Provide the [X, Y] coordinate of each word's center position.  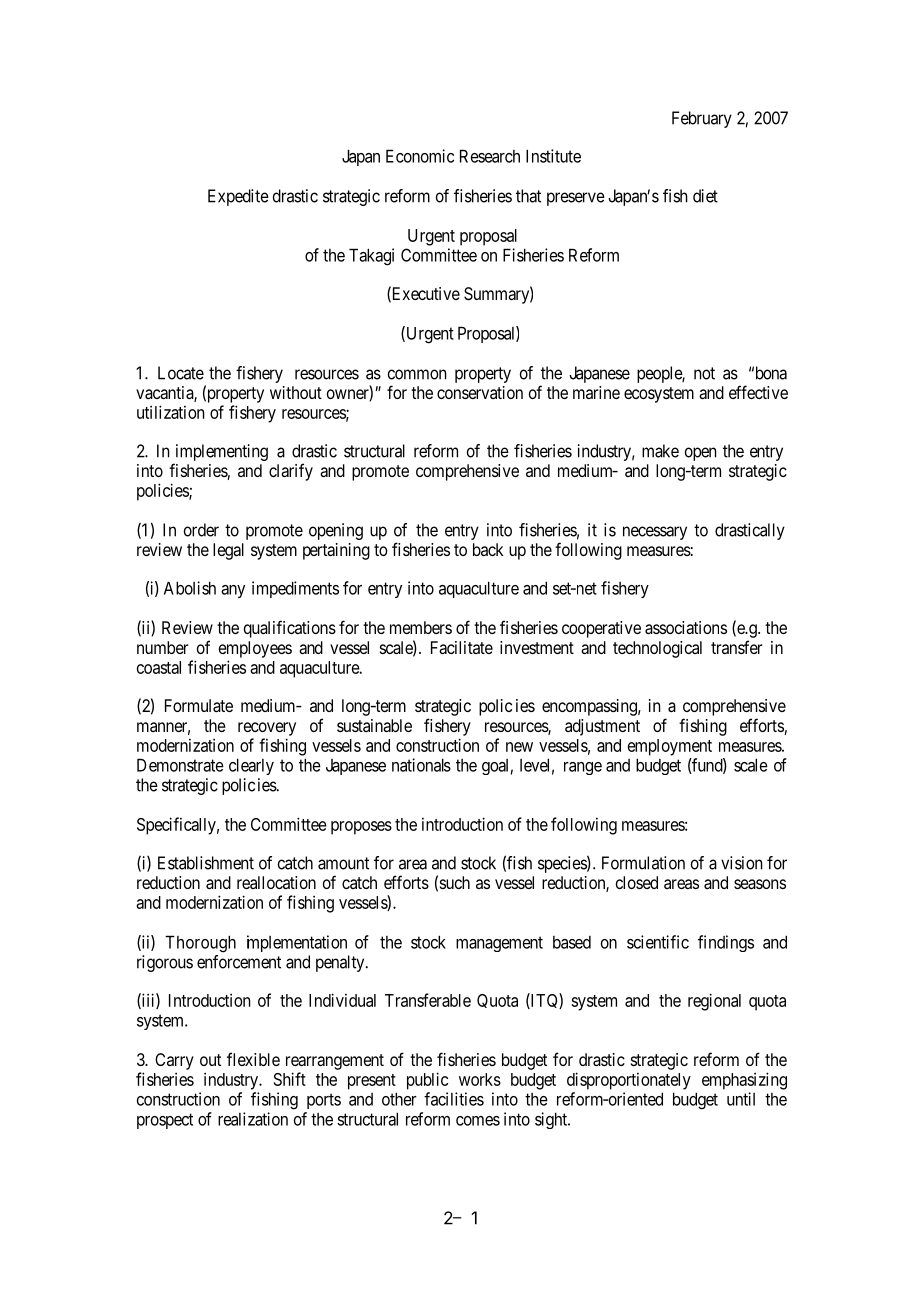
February [702, 119]
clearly [251, 766]
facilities [454, 1099]
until [741, 1099]
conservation [480, 392]
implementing [222, 452]
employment [670, 747]
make [660, 451]
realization [253, 1119]
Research [490, 156]
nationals [421, 765]
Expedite [238, 197]
